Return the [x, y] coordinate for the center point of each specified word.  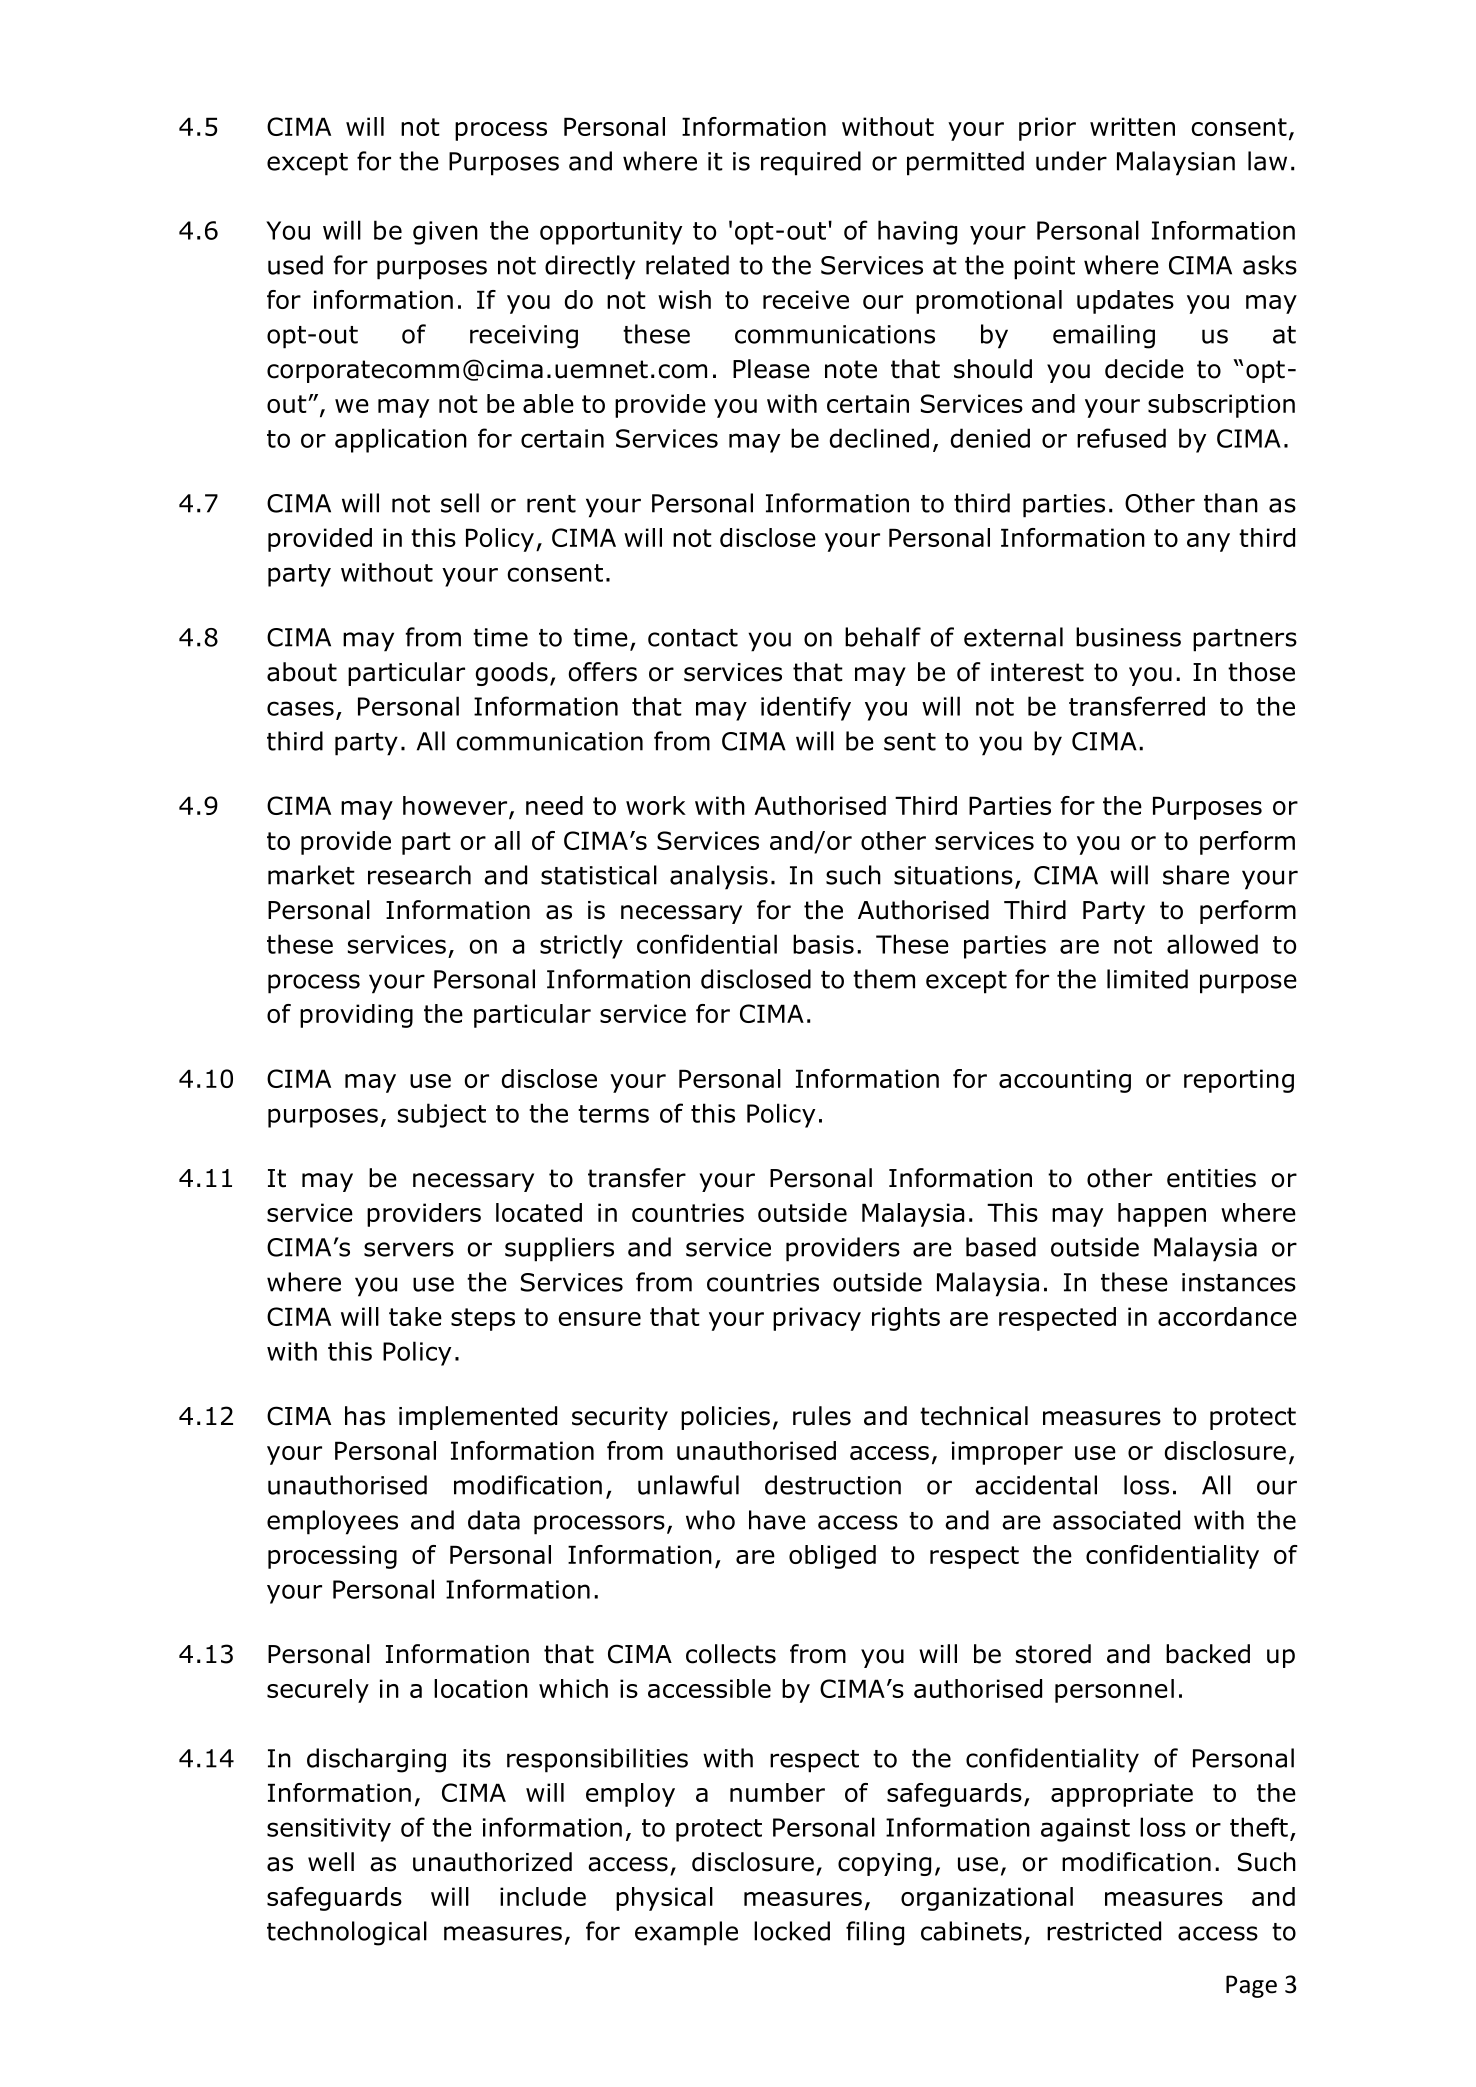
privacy [817, 1319]
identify [806, 708]
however [456, 807]
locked [792, 1931]
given [445, 233]
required [811, 163]
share [1196, 875]
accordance [1227, 1316]
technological [347, 1933]
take [415, 1316]
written [1132, 126]
